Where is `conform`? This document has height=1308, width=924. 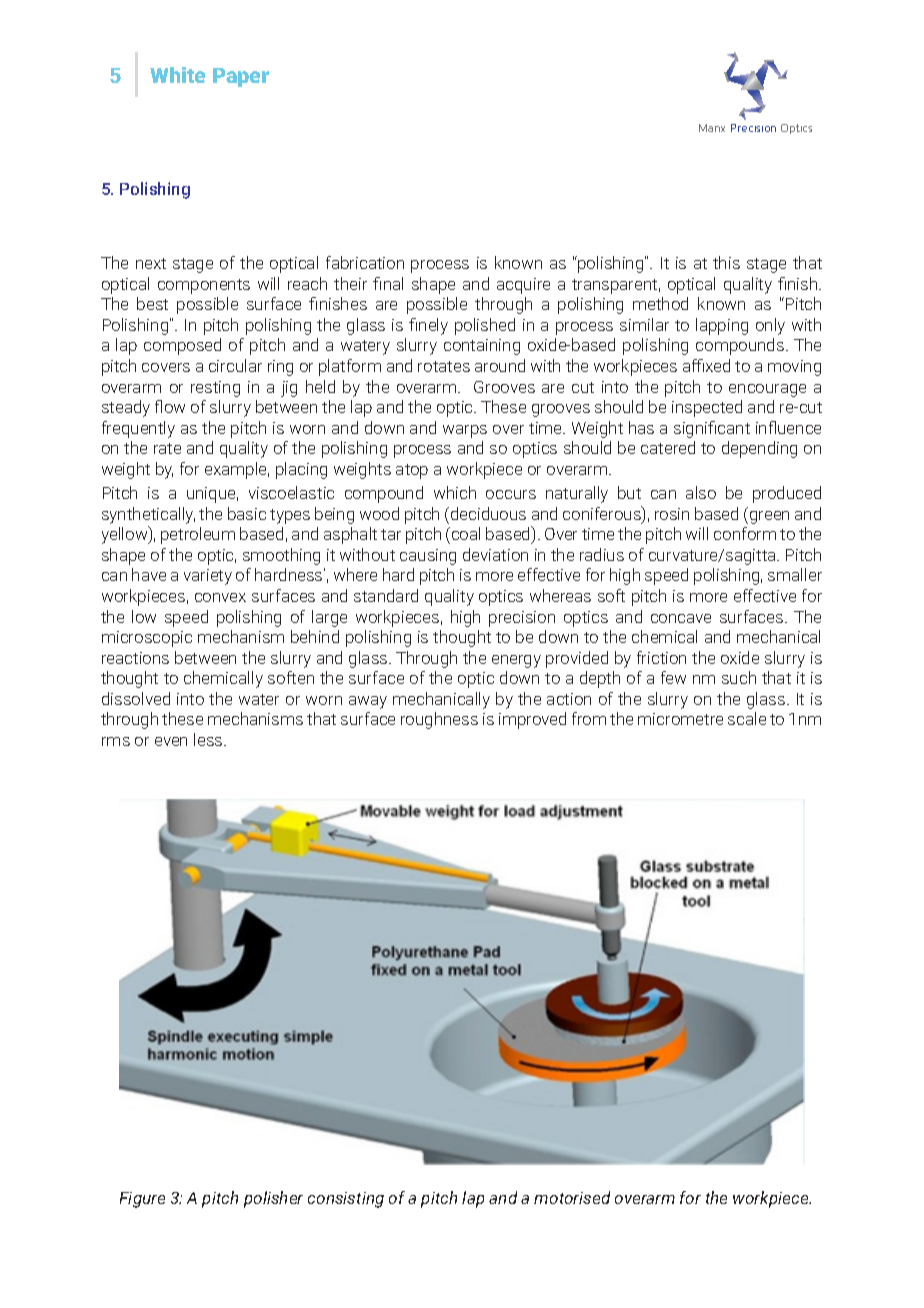 conform is located at coordinates (745, 533).
